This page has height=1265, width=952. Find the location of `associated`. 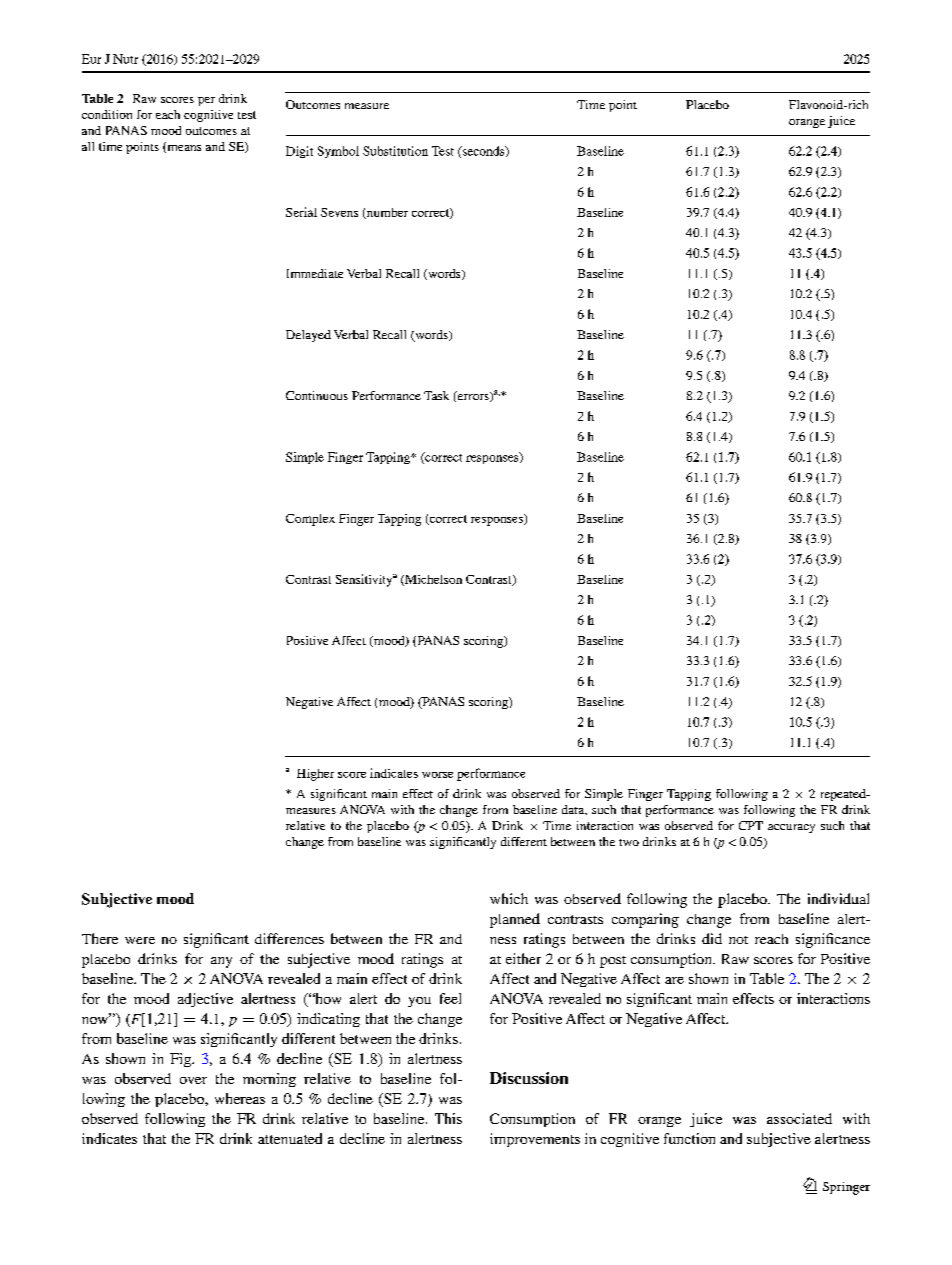

associated is located at coordinates (799, 1118).
